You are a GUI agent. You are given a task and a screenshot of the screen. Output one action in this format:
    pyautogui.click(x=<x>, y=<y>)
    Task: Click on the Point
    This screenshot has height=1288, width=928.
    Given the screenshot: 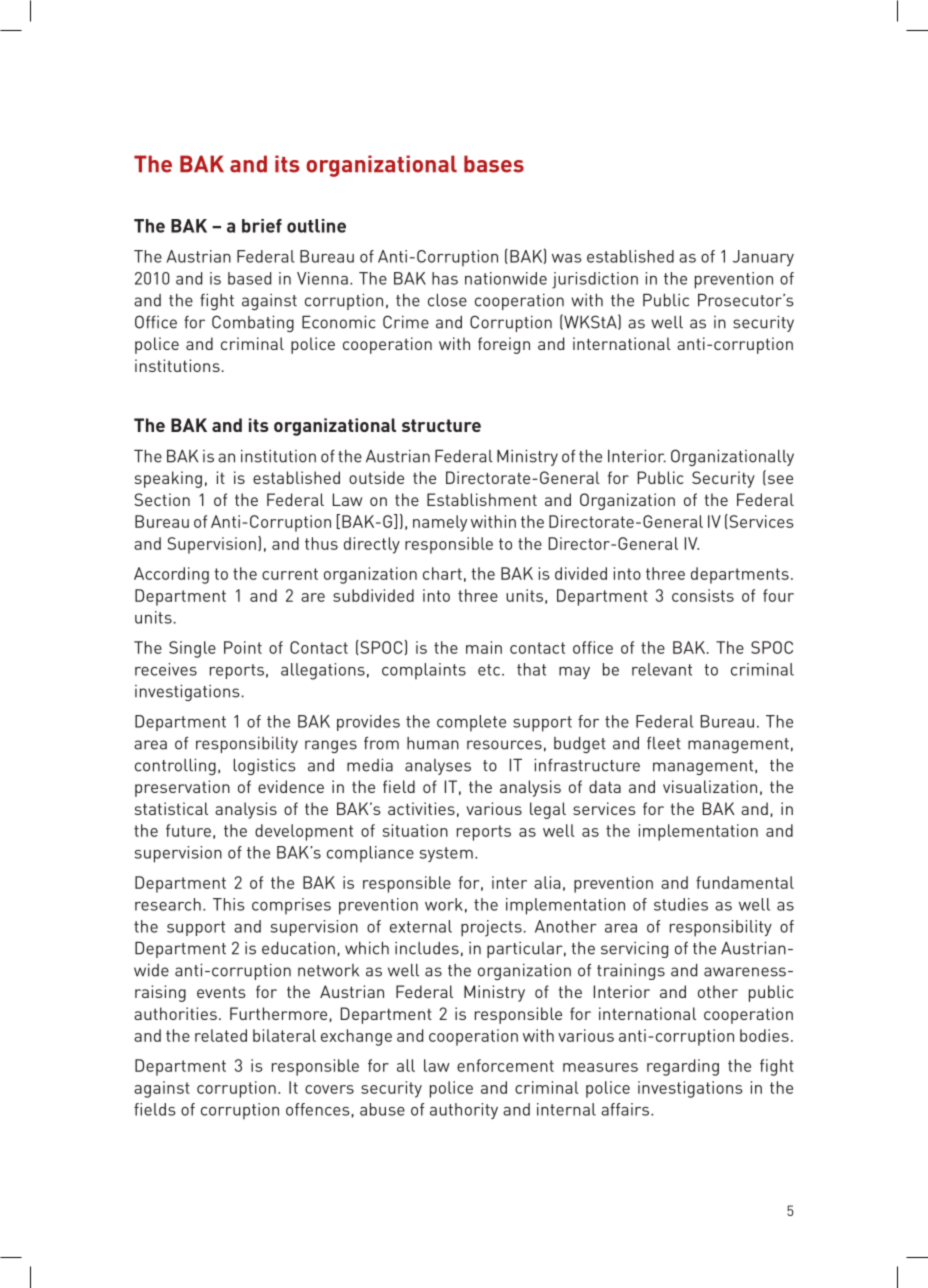 What is the action you would take?
    pyautogui.click(x=243, y=647)
